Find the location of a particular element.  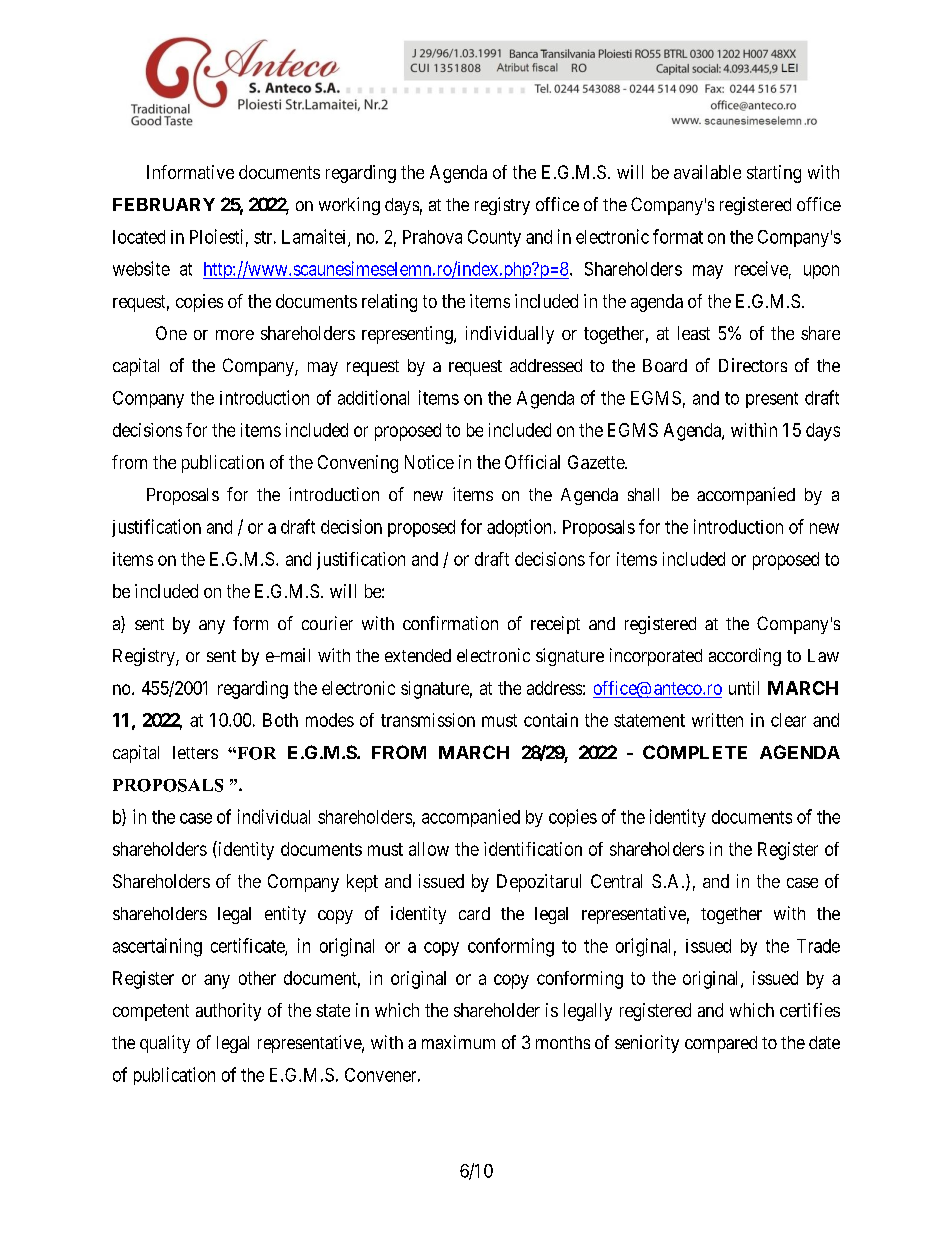

FEBRUARY is located at coordinates (164, 204).
